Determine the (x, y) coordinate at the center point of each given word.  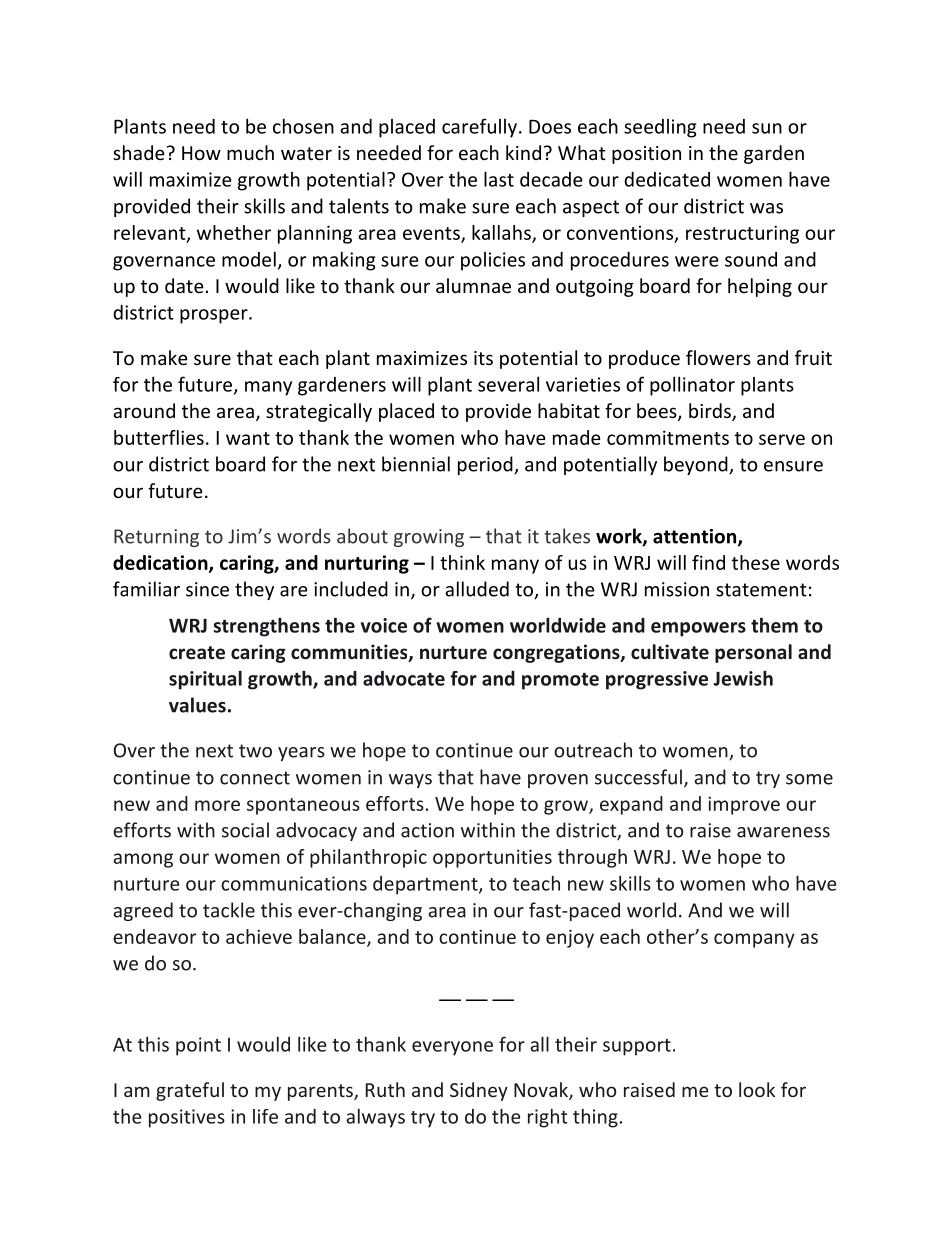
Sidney (479, 1091)
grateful (190, 1091)
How (201, 153)
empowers (698, 629)
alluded (477, 589)
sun (767, 128)
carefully (479, 128)
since (207, 589)
